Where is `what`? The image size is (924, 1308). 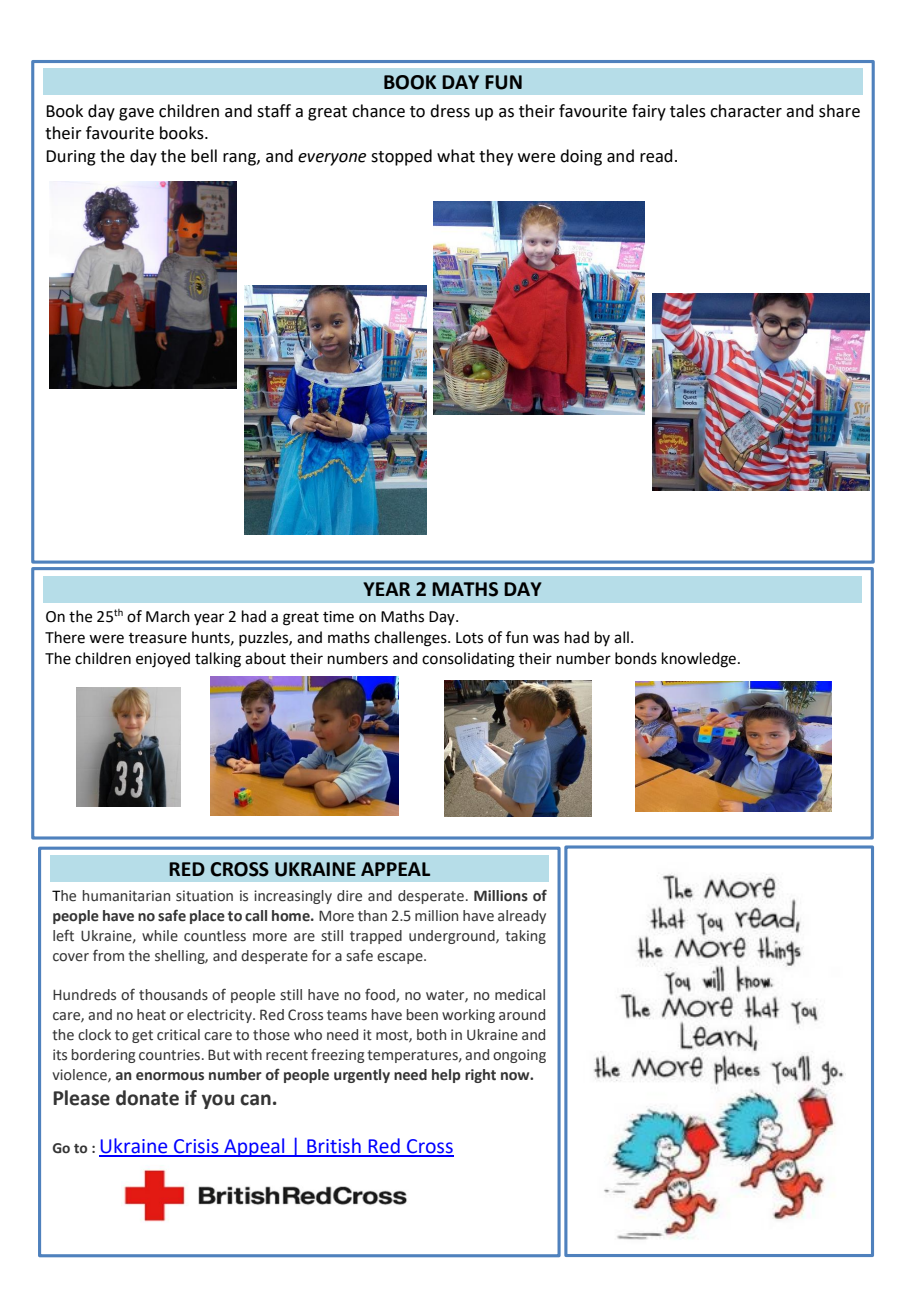
what is located at coordinates (456, 156).
